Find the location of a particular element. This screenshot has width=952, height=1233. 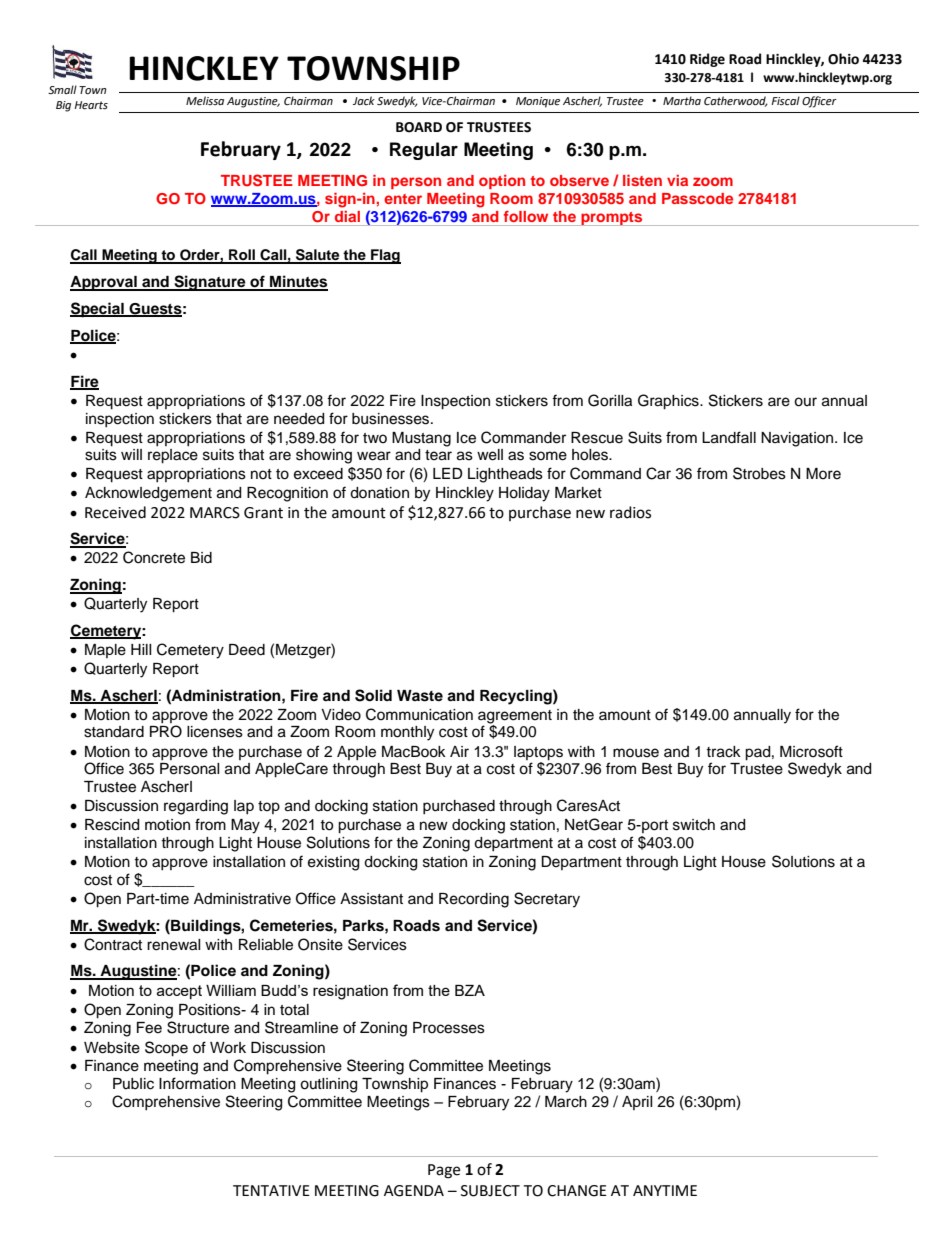

renewal is located at coordinates (174, 945).
